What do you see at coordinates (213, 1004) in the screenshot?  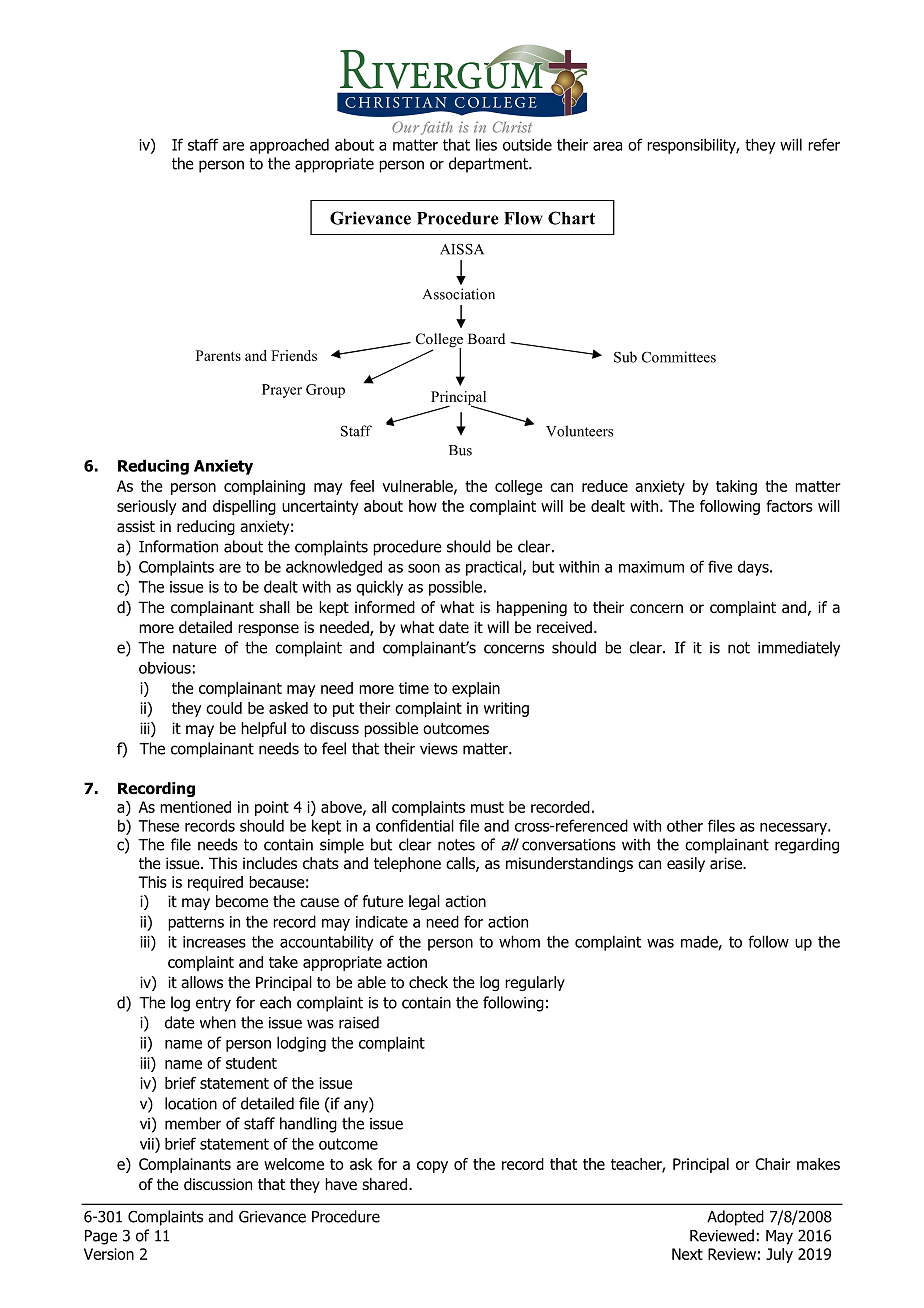 I see `entry` at bounding box center [213, 1004].
